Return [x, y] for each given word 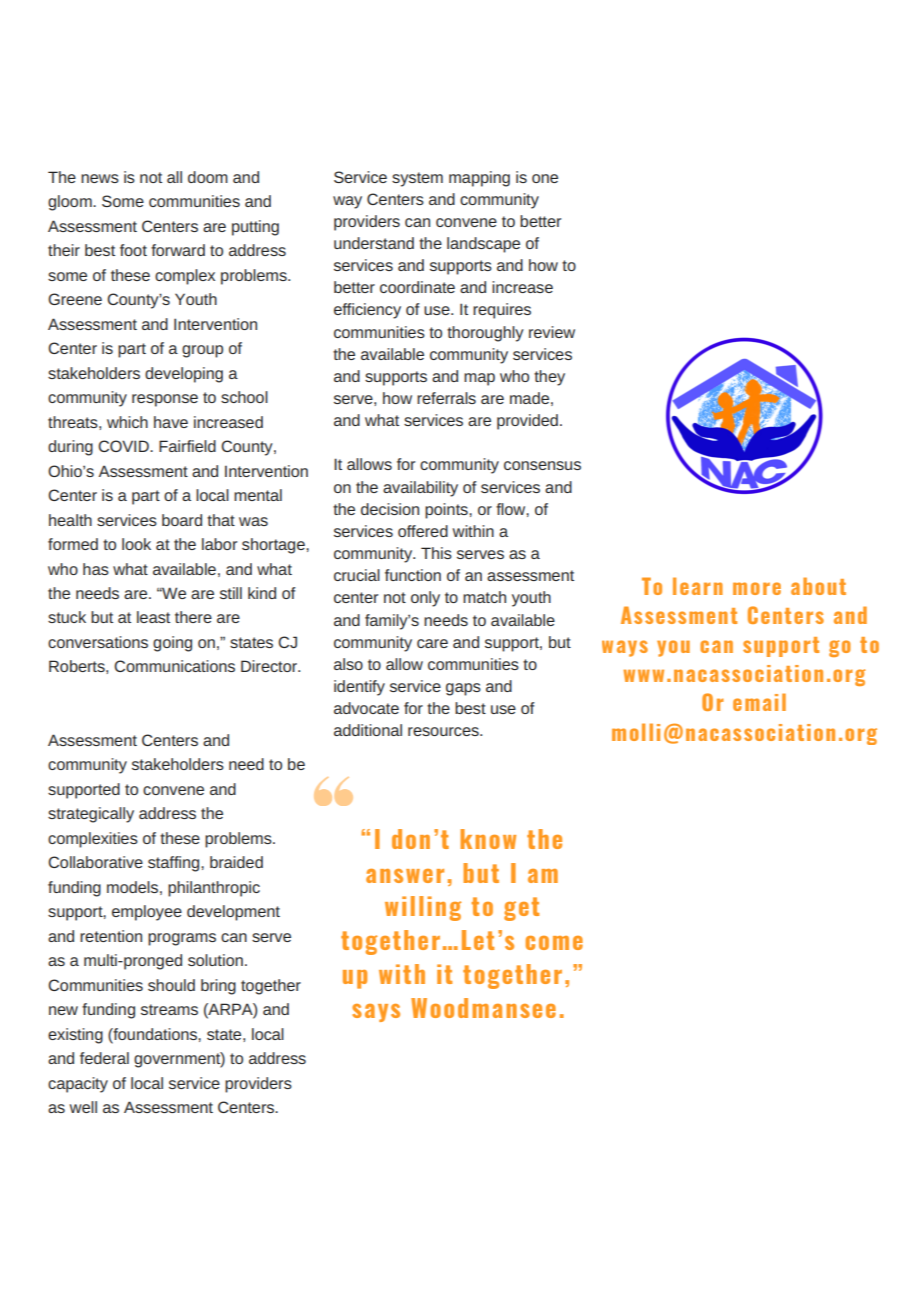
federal [104, 1058]
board [182, 520]
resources [444, 731]
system [417, 179]
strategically [91, 815]
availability [420, 489]
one [545, 178]
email [759, 702]
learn [698, 586]
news [100, 178]
